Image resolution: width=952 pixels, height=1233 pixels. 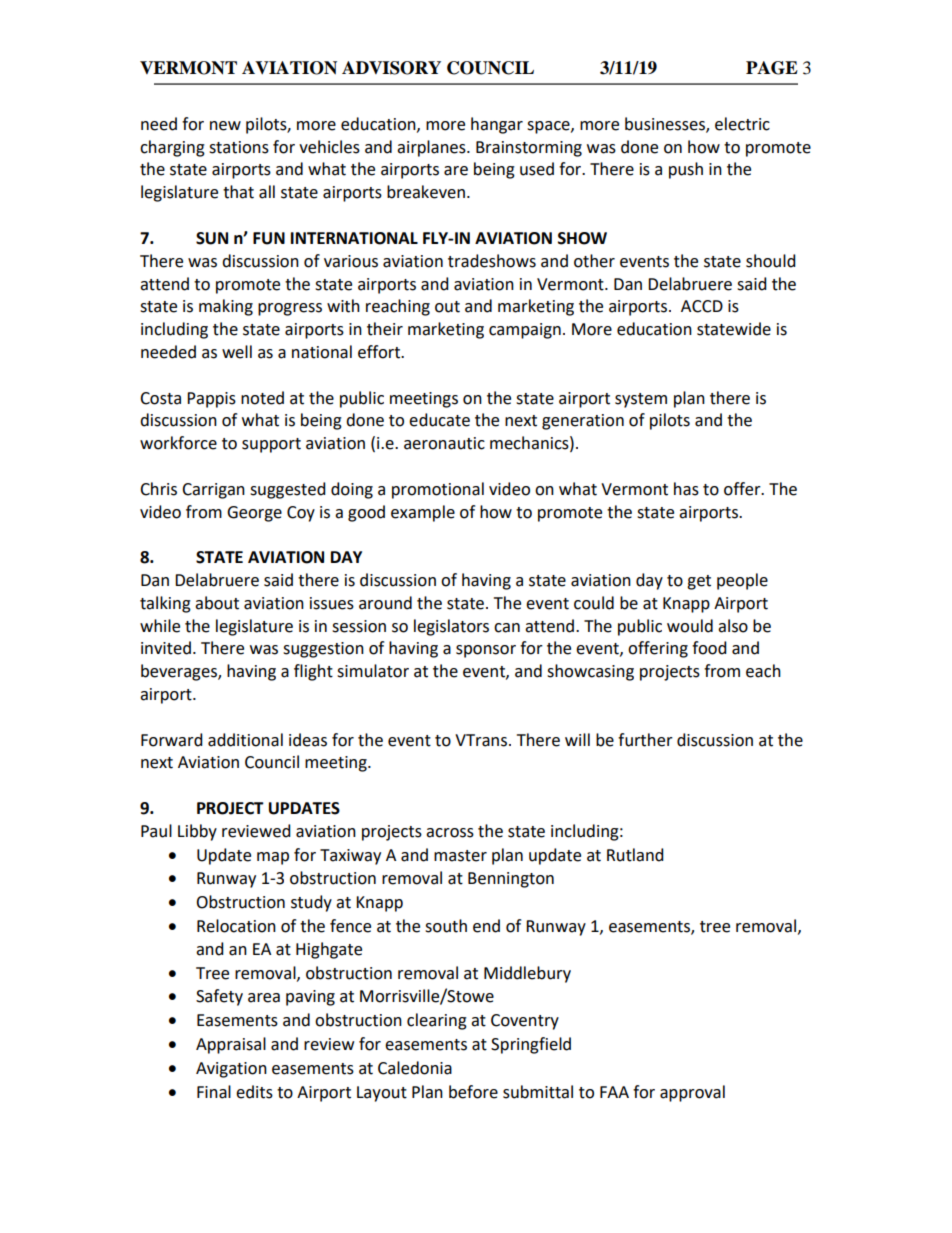 I want to click on Appraisal, so click(x=231, y=1045).
